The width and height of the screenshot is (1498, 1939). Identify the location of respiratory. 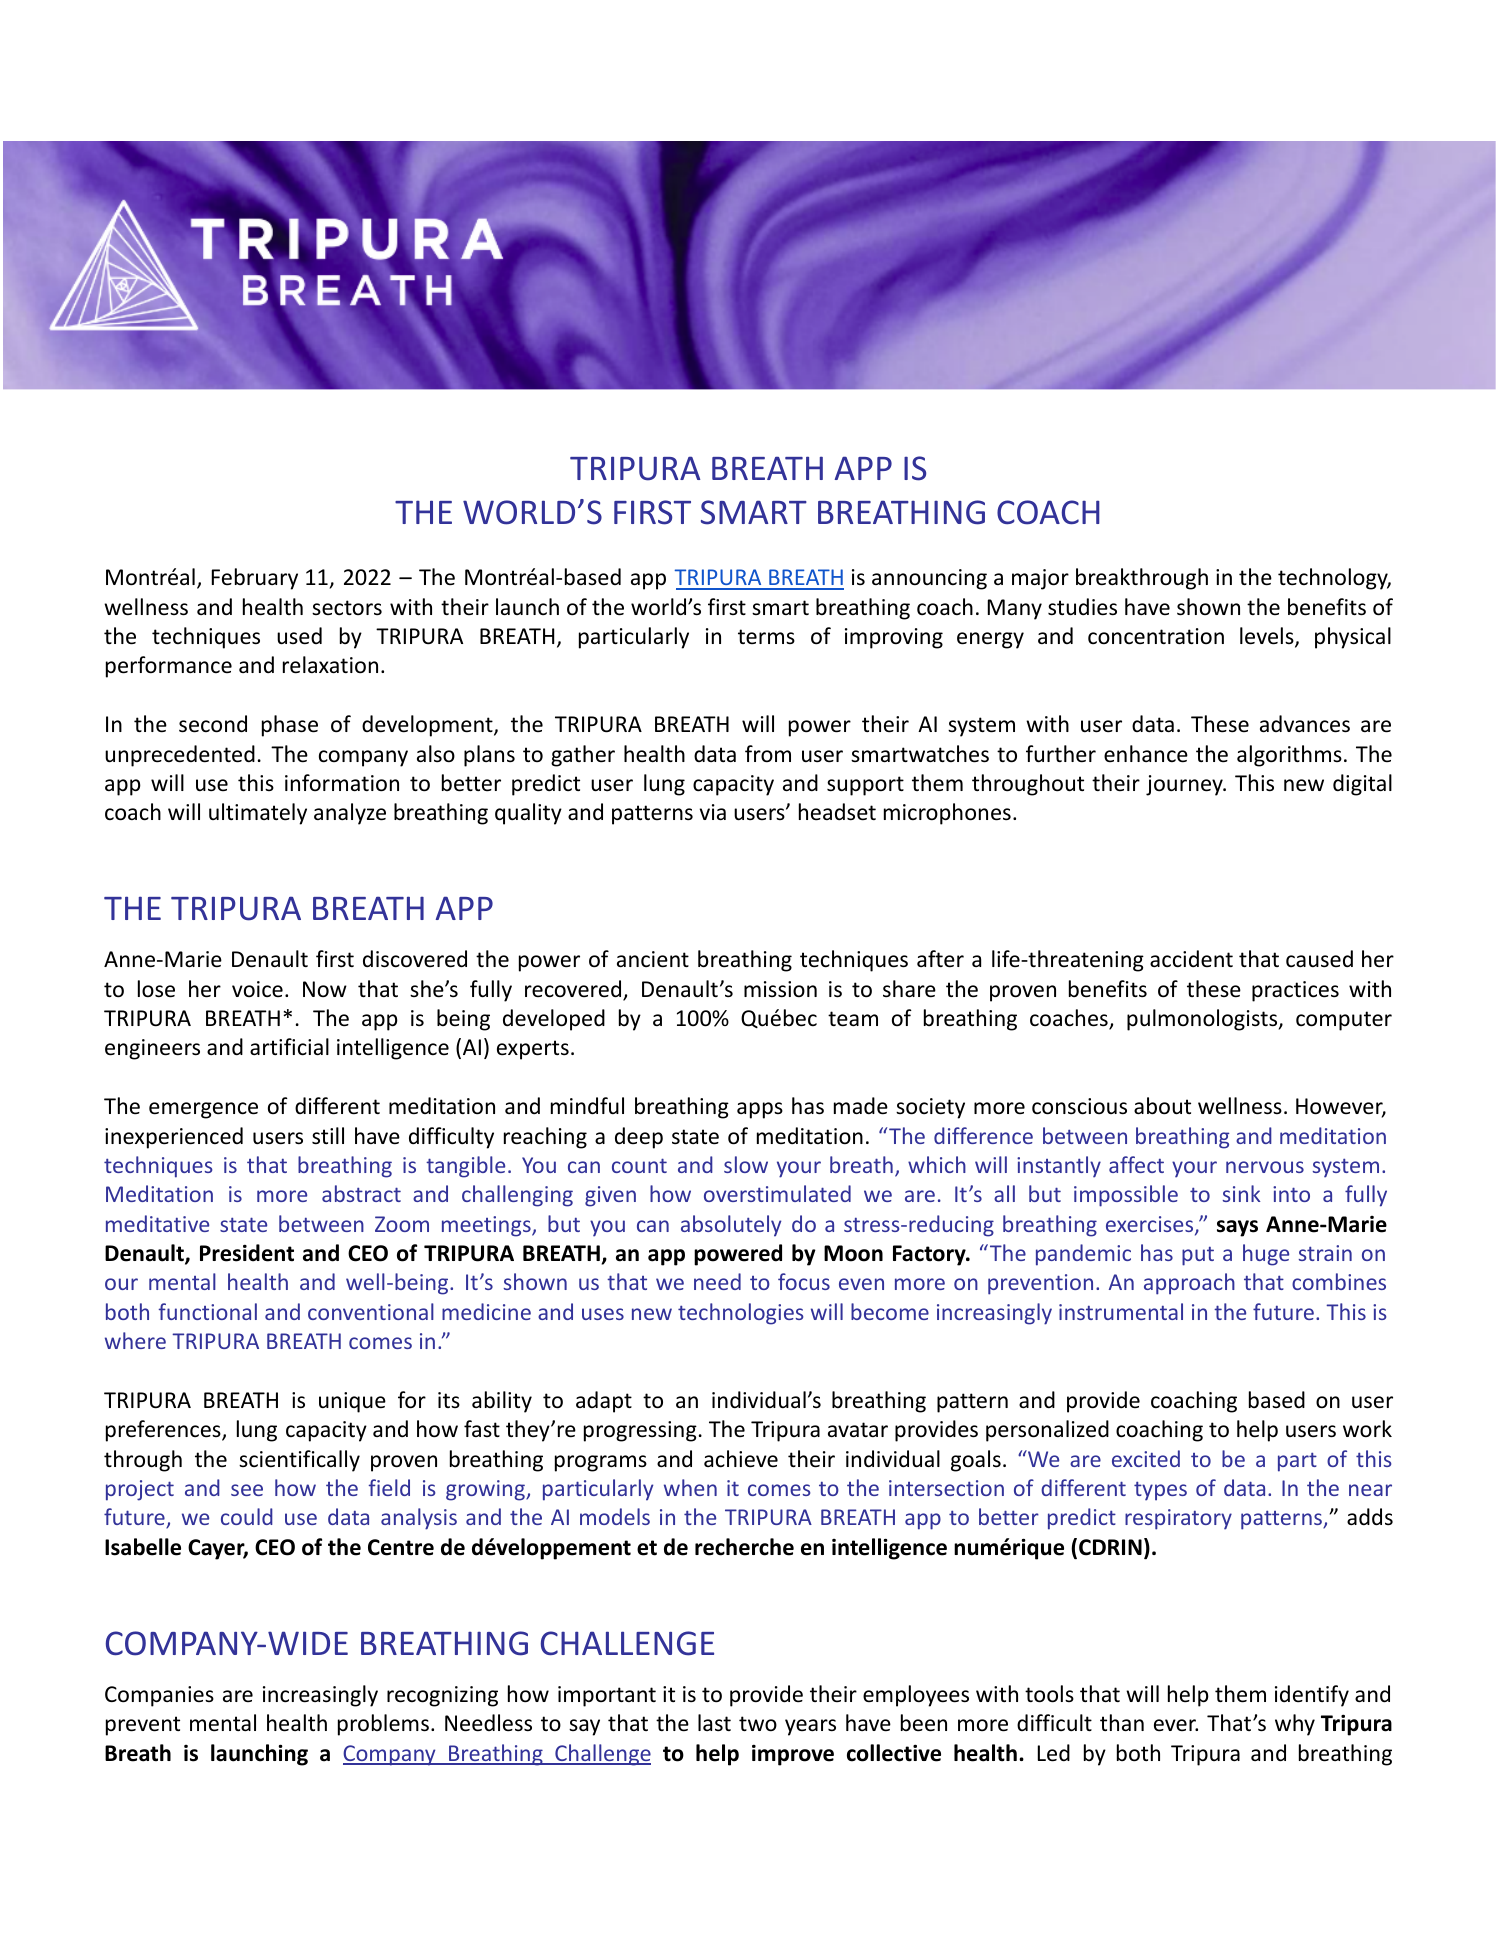
(1178, 1519).
